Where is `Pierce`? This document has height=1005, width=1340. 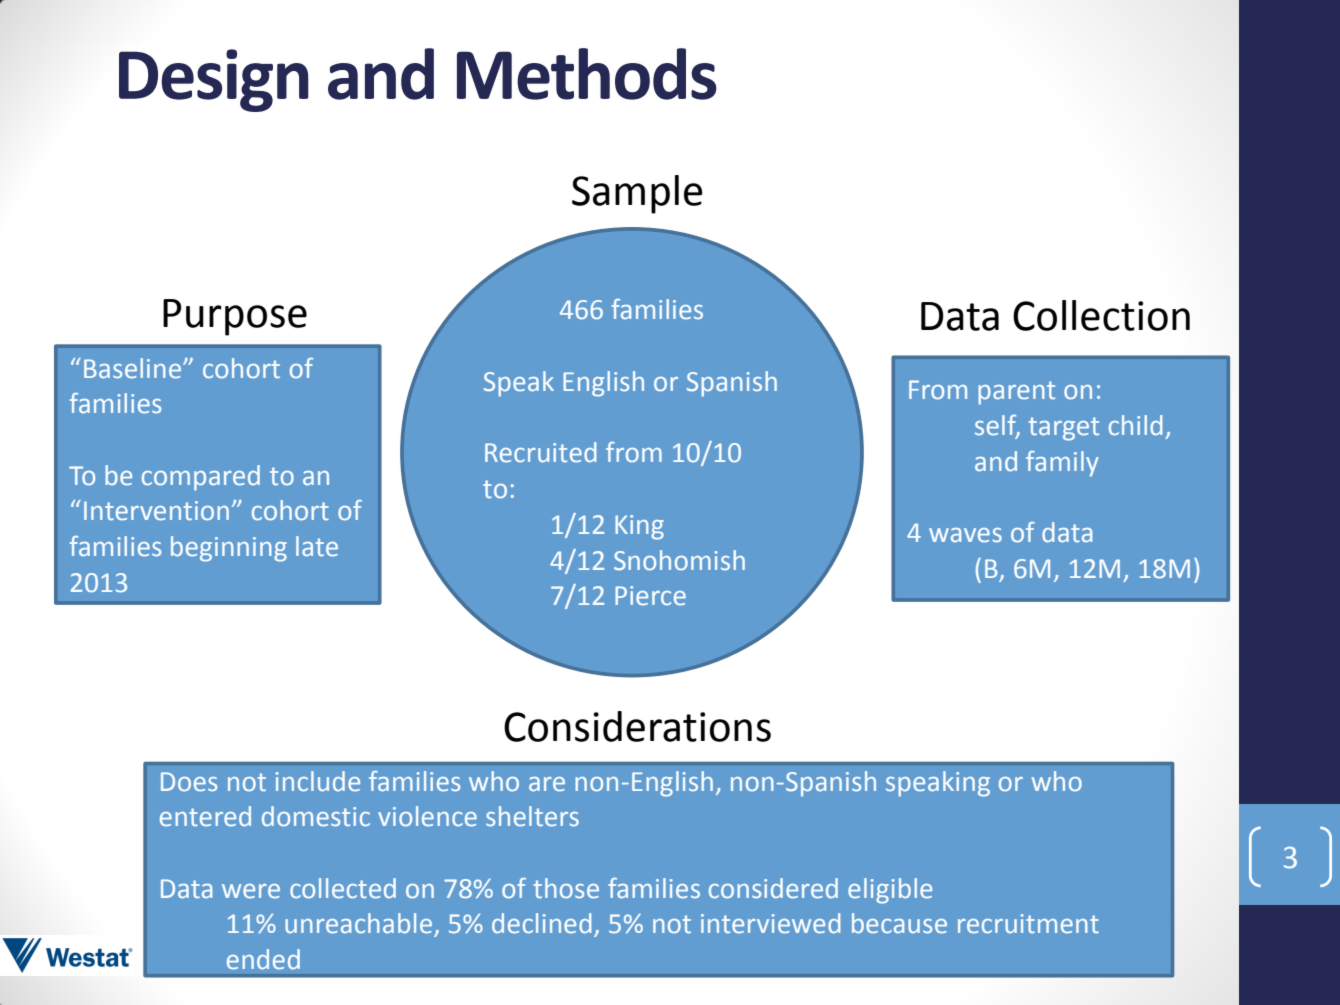
Pierce is located at coordinates (650, 596).
